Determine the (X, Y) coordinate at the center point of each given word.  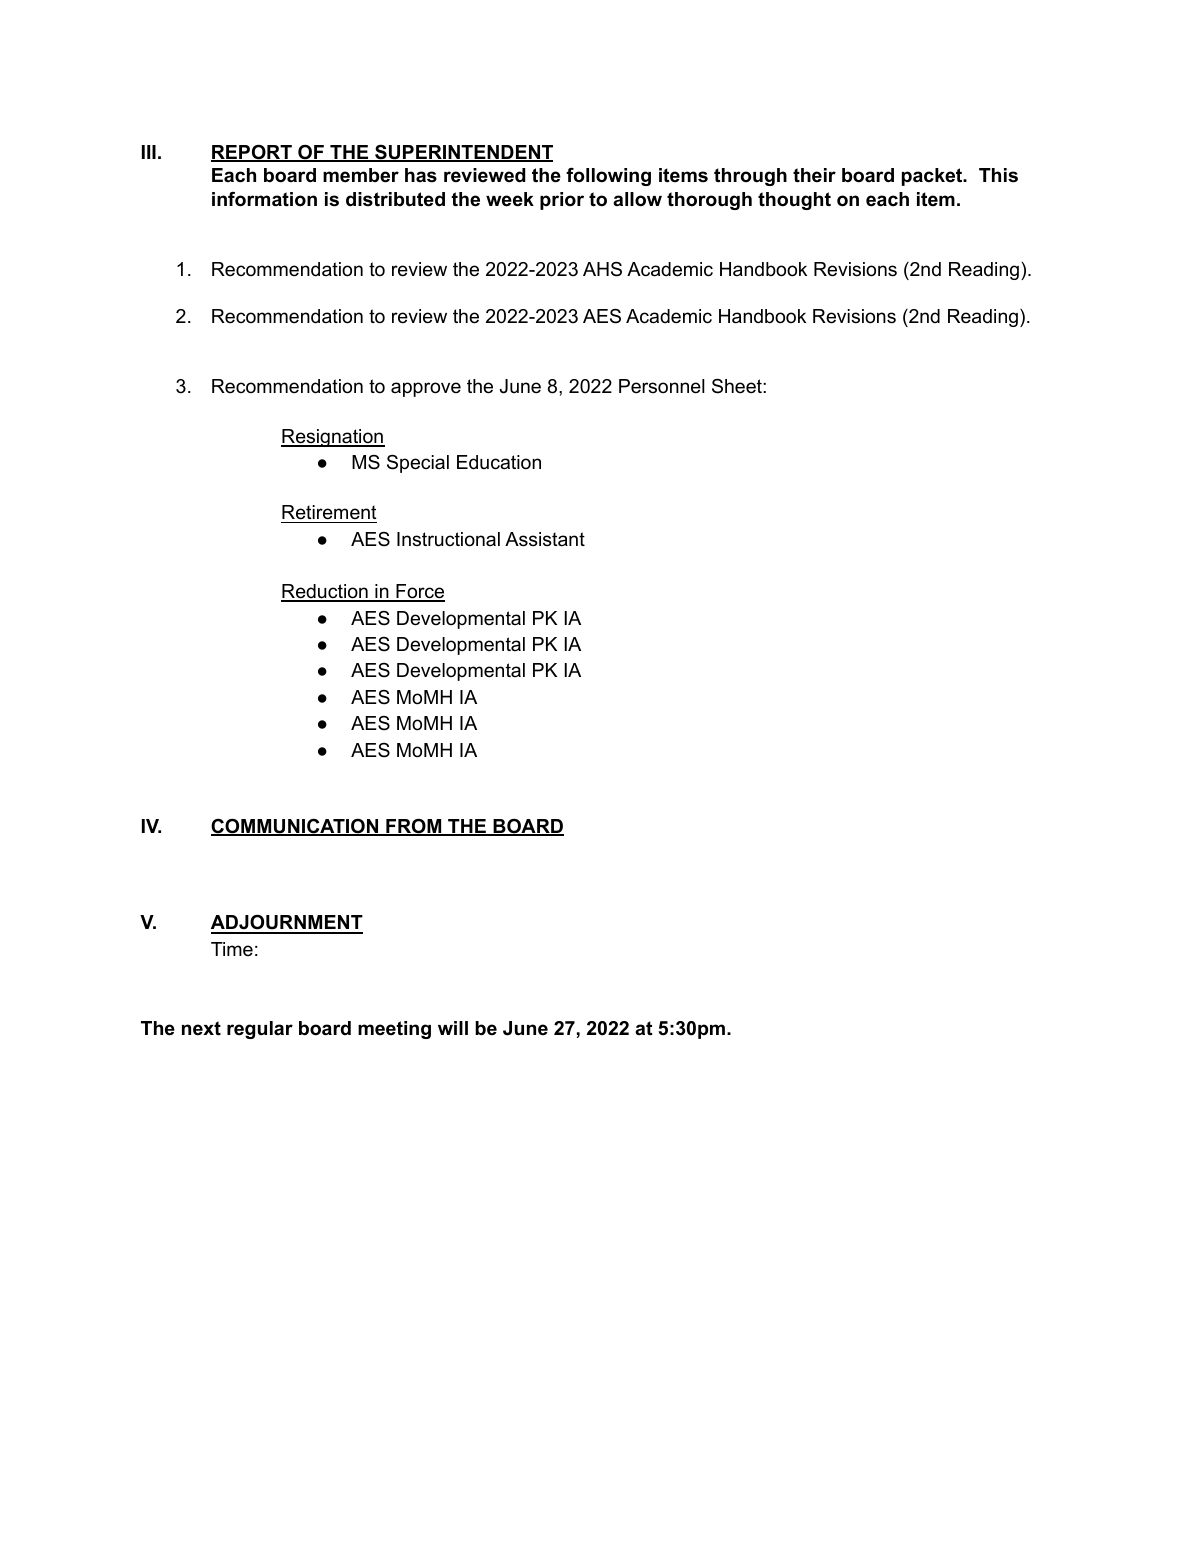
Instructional (448, 539)
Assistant (545, 539)
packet (933, 177)
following (608, 176)
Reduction (325, 593)
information (264, 199)
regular (260, 1030)
